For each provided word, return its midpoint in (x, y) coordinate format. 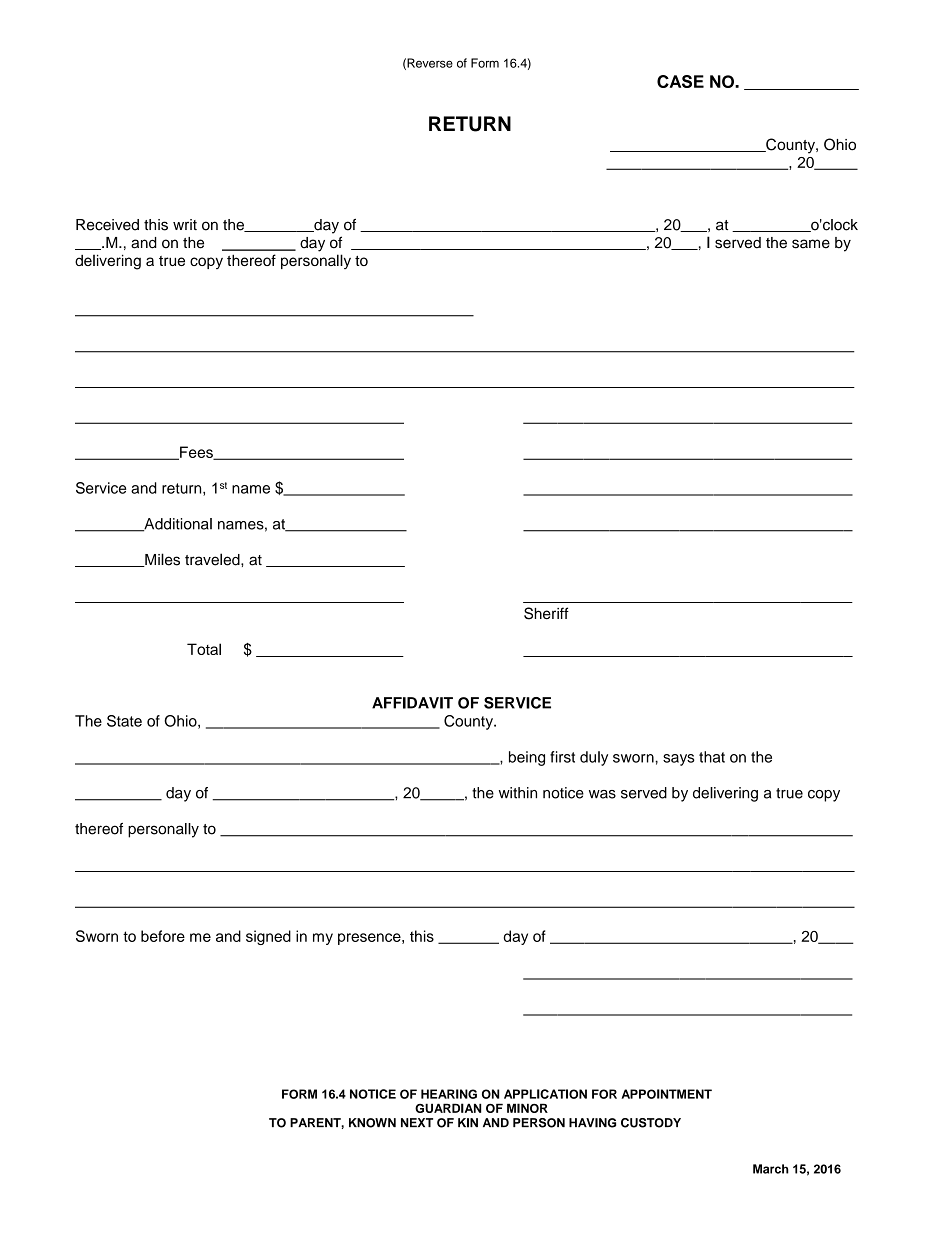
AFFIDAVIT (412, 703)
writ (185, 224)
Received (107, 225)
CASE (680, 81)
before (163, 936)
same (811, 244)
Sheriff (546, 613)
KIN (468, 1123)
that (712, 757)
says (679, 760)
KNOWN (372, 1123)
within (518, 793)
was (602, 794)
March (771, 1169)
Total (204, 649)
